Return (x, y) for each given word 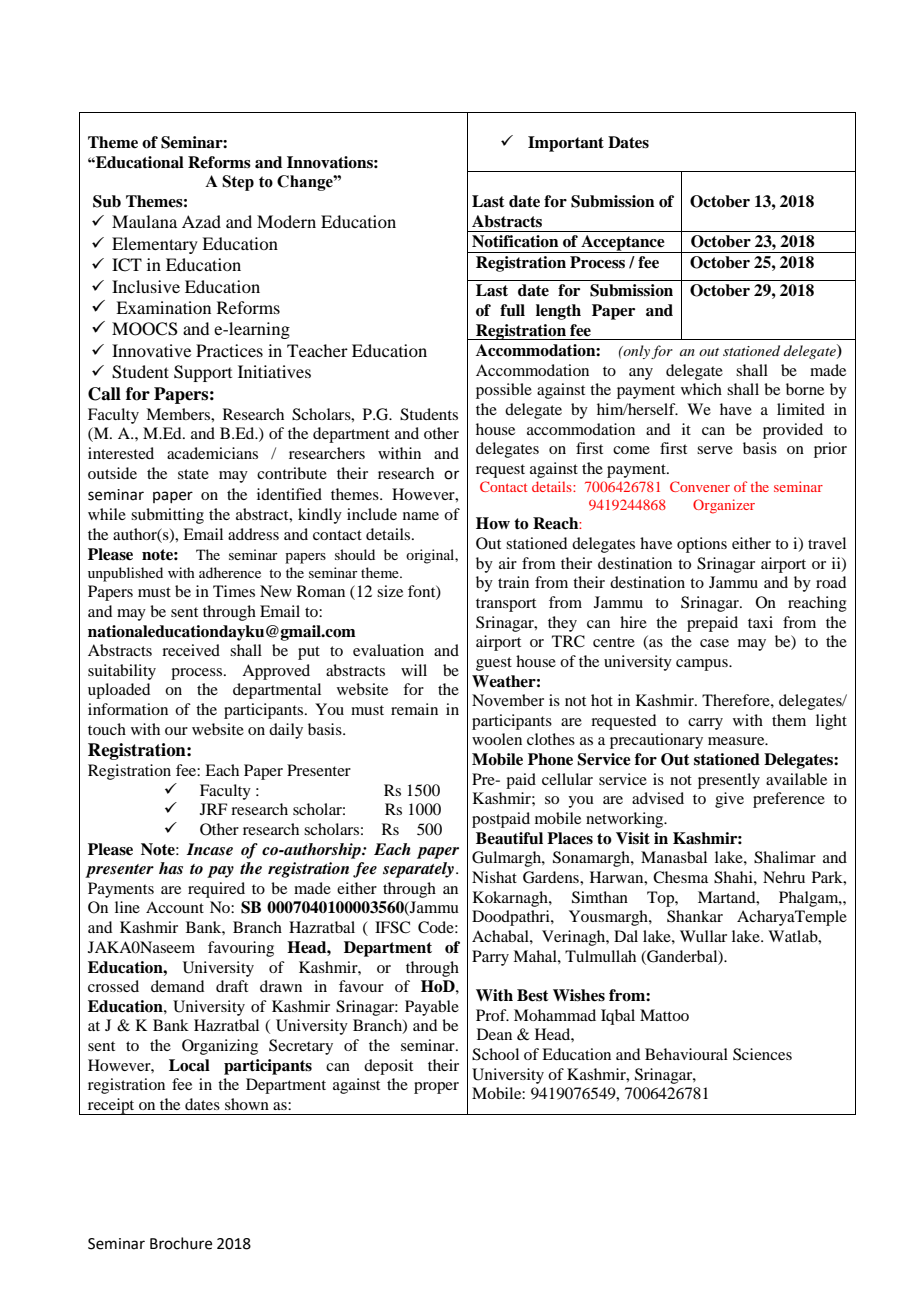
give (729, 800)
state (193, 474)
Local (189, 1065)
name (421, 516)
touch (107, 729)
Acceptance (623, 244)
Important (566, 144)
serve (715, 450)
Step (238, 183)
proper (436, 1088)
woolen (497, 739)
